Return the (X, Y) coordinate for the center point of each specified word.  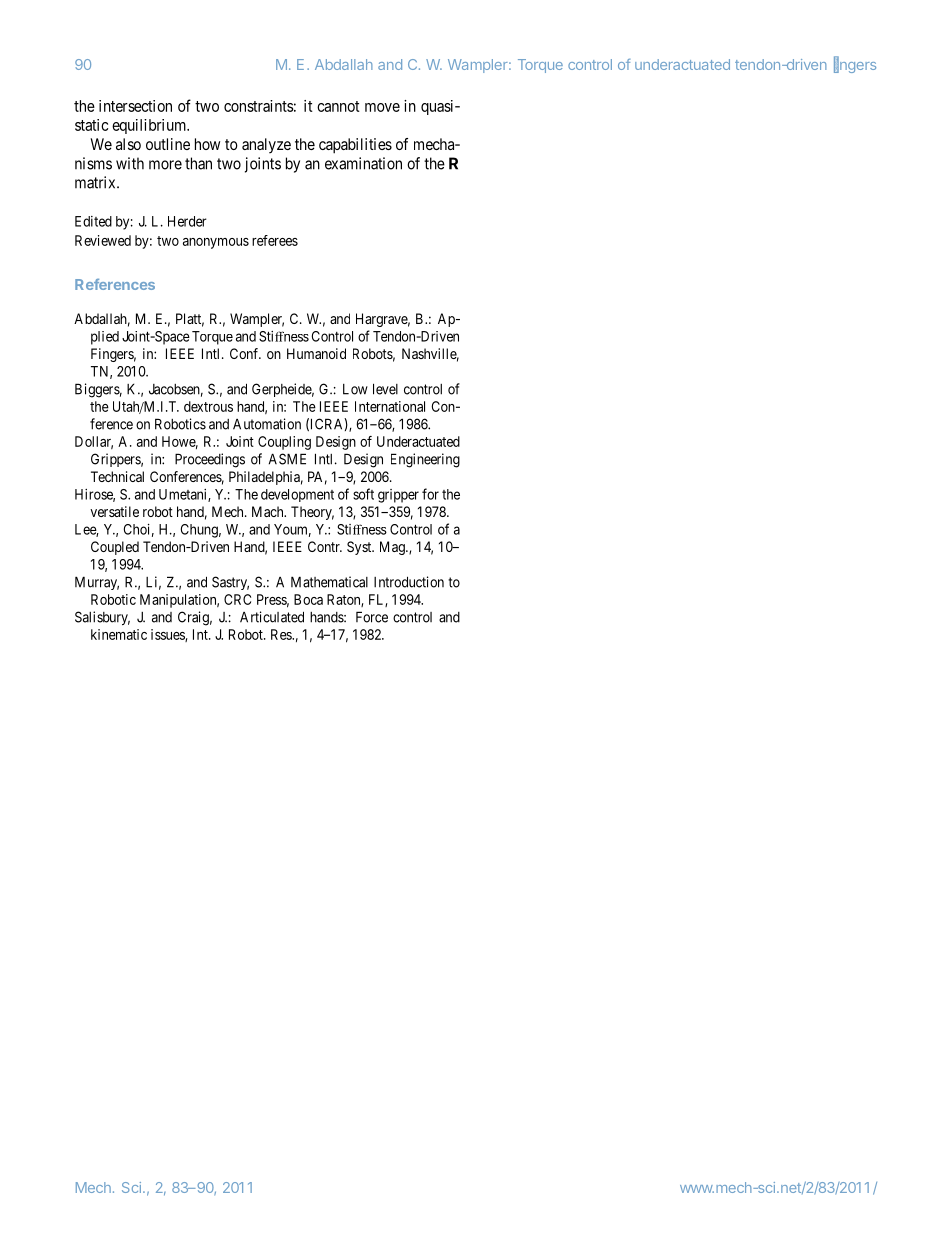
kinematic (119, 634)
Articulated (272, 617)
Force (372, 617)
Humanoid (316, 353)
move (382, 107)
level (385, 389)
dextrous (208, 406)
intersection (135, 106)
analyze (266, 145)
